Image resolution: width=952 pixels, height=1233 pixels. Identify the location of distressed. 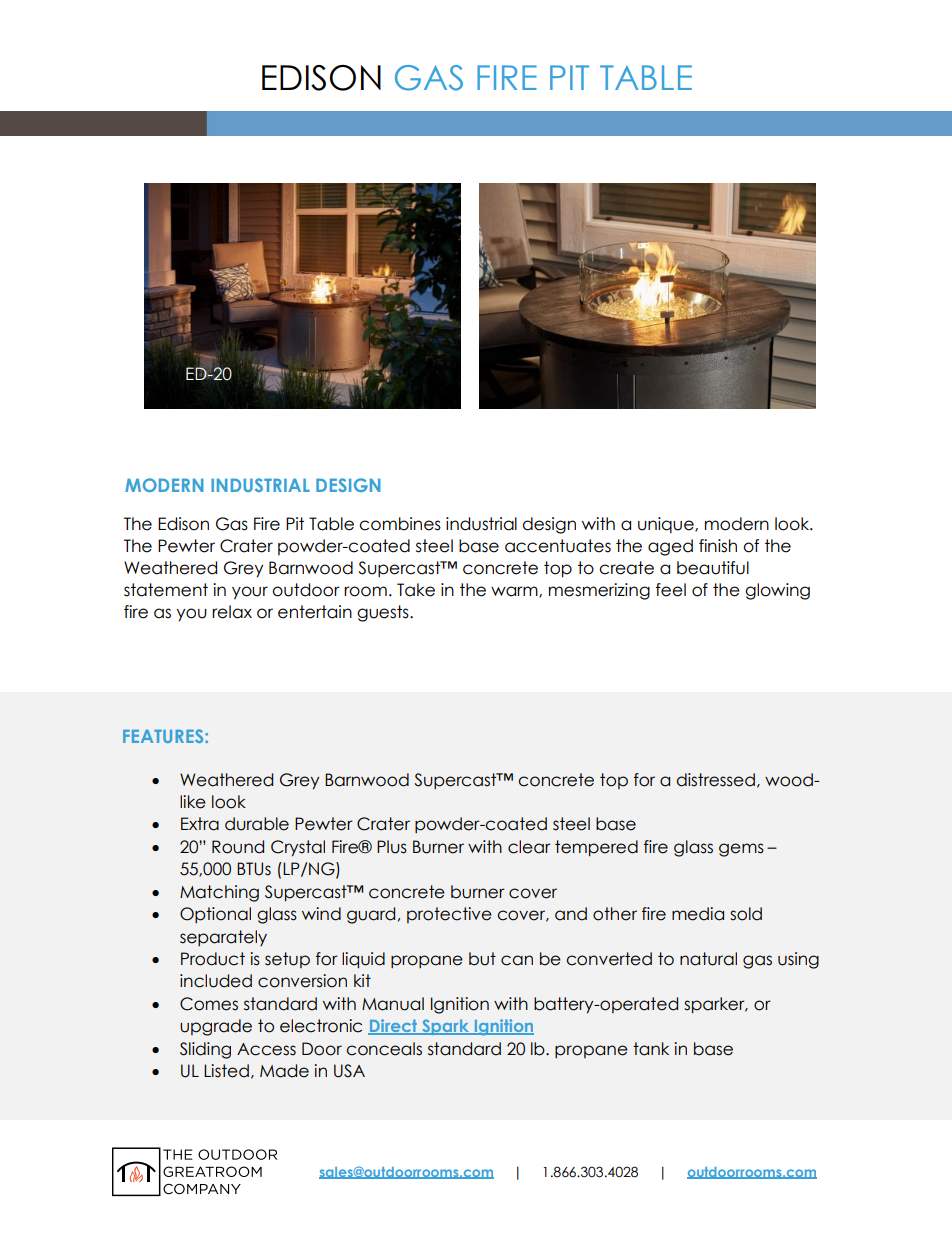
(716, 780).
